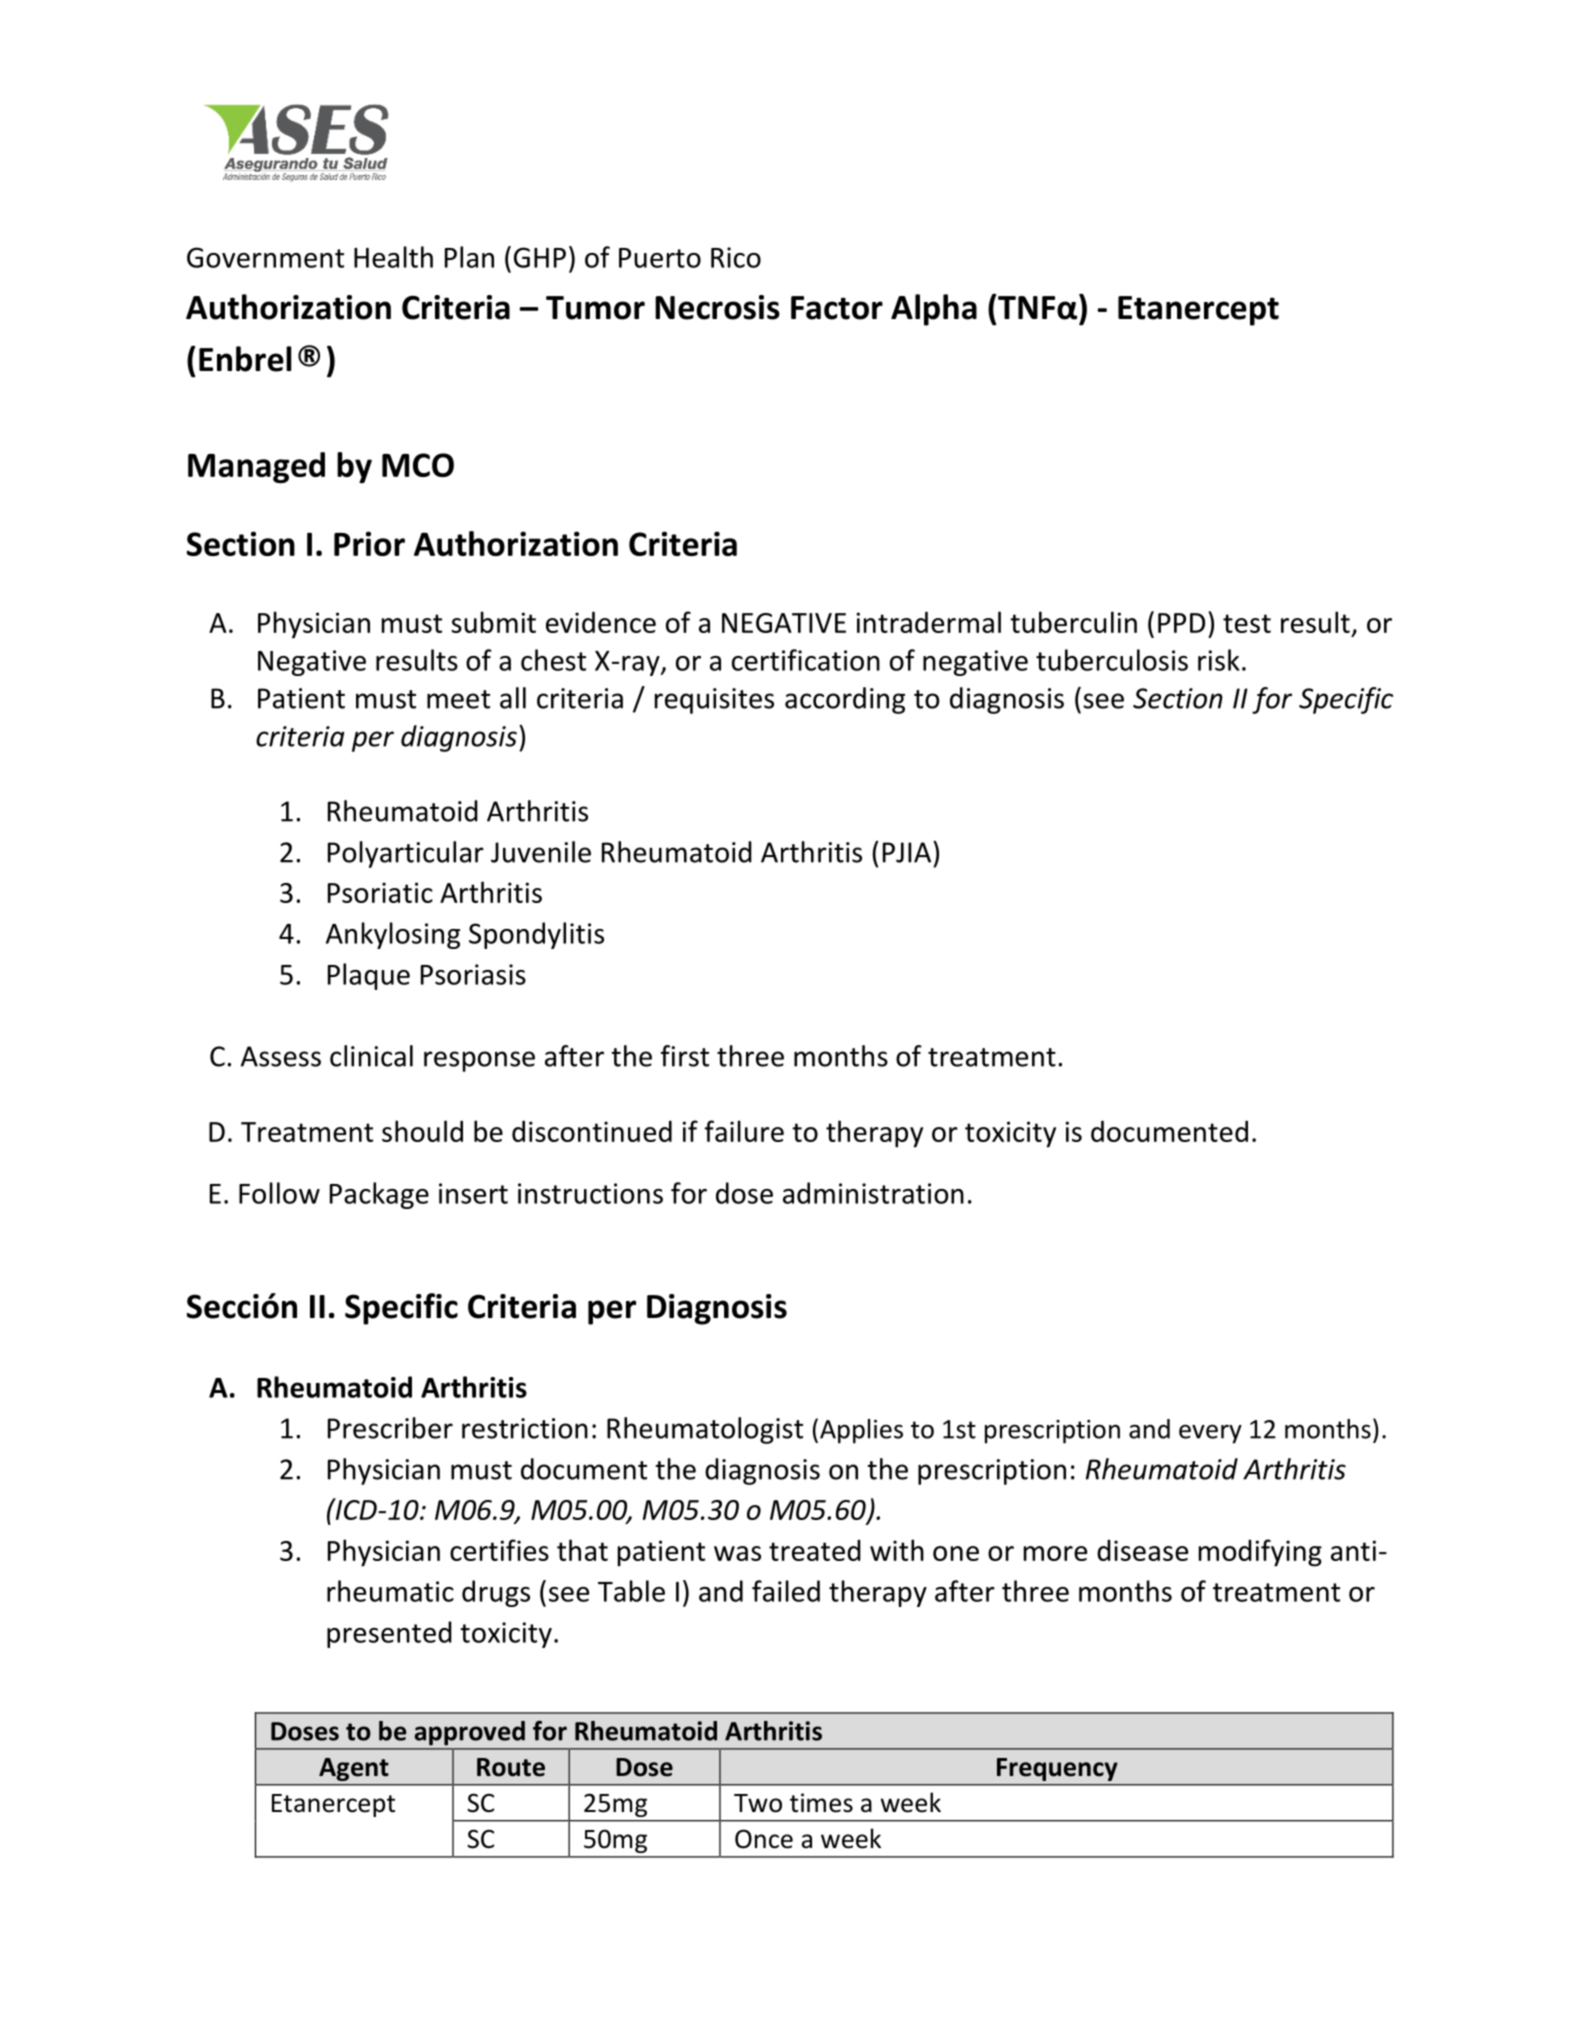 The width and height of the screenshot is (1579, 2043). What do you see at coordinates (717, 307) in the screenshot?
I see `Necrosis` at bounding box center [717, 307].
